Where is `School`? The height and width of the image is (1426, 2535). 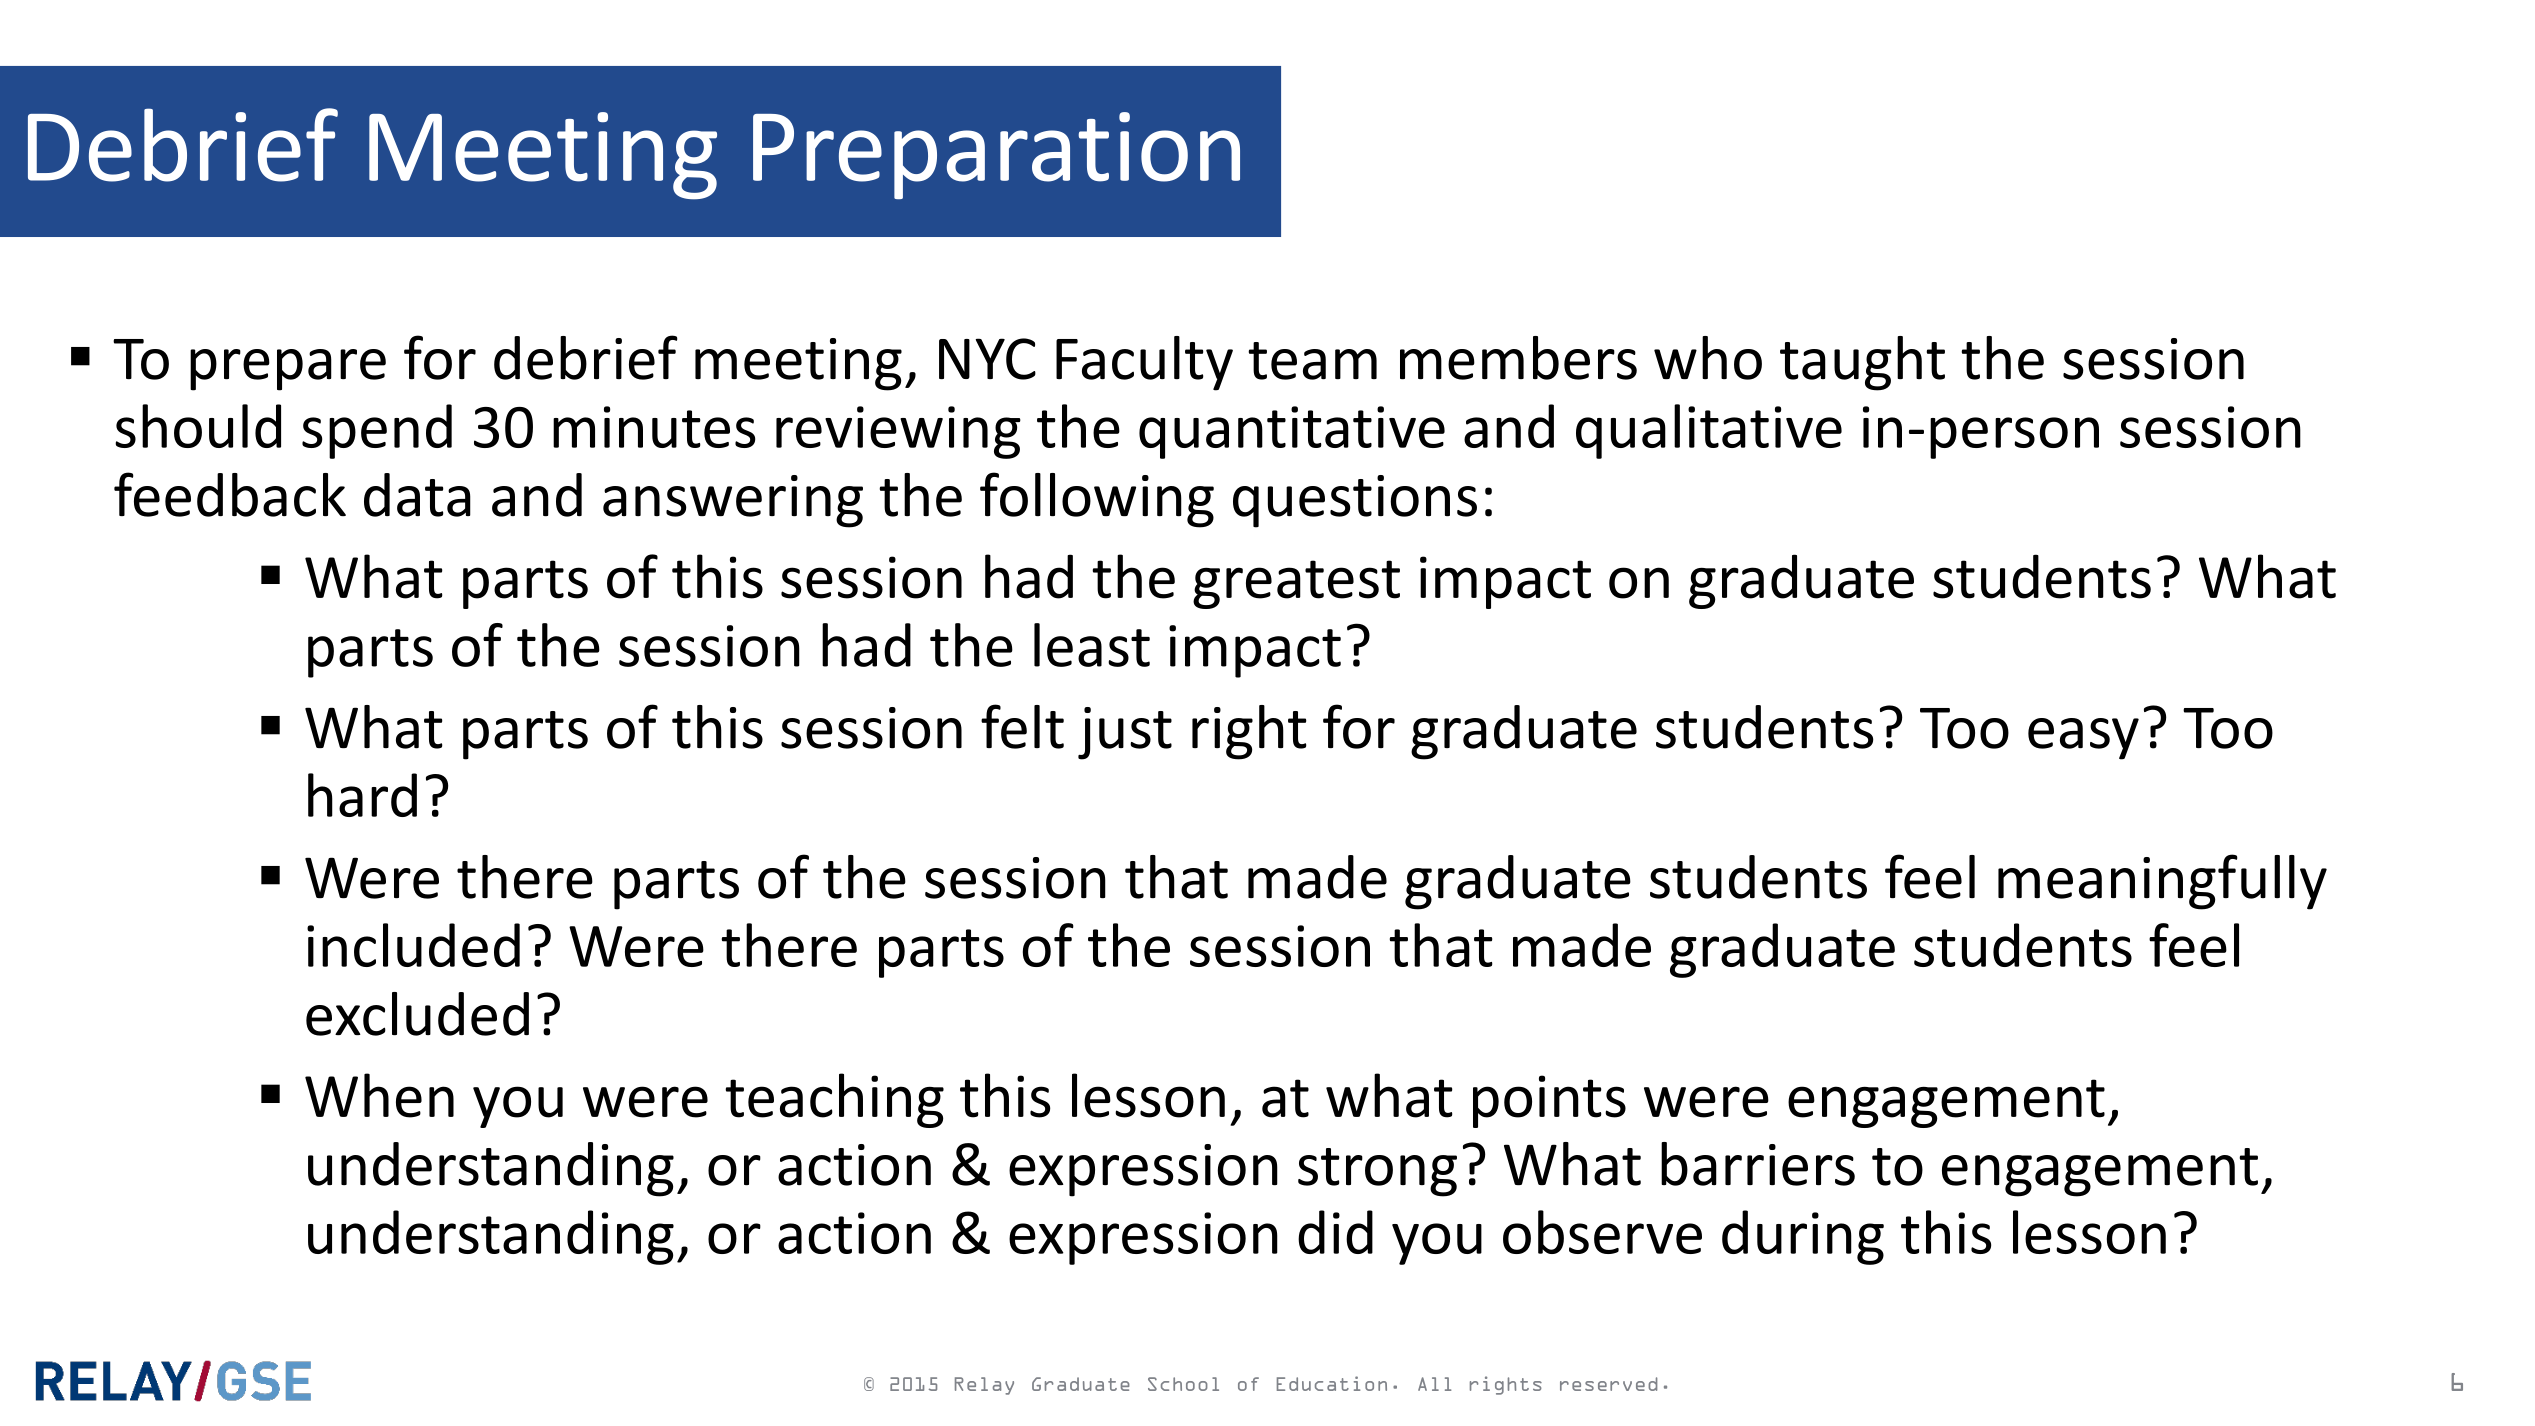
School is located at coordinates (1183, 1384).
